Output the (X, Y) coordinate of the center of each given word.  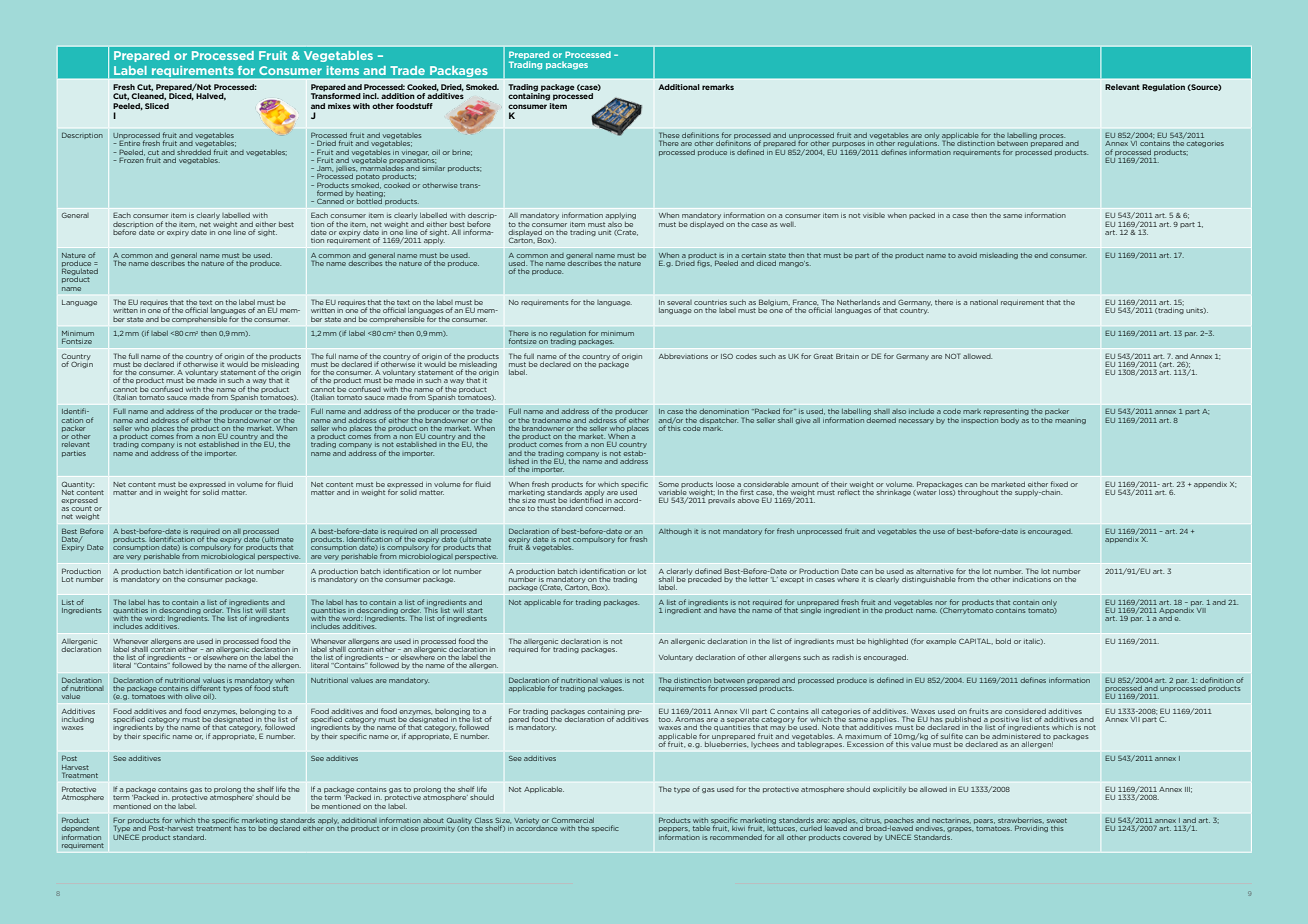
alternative (935, 571)
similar (433, 167)
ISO (727, 356)
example (941, 641)
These (669, 136)
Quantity (78, 484)
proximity (438, 829)
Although (675, 532)
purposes (848, 146)
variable (672, 492)
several (679, 302)
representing (1006, 412)
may (778, 728)
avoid (967, 255)
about (433, 820)
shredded (194, 152)
